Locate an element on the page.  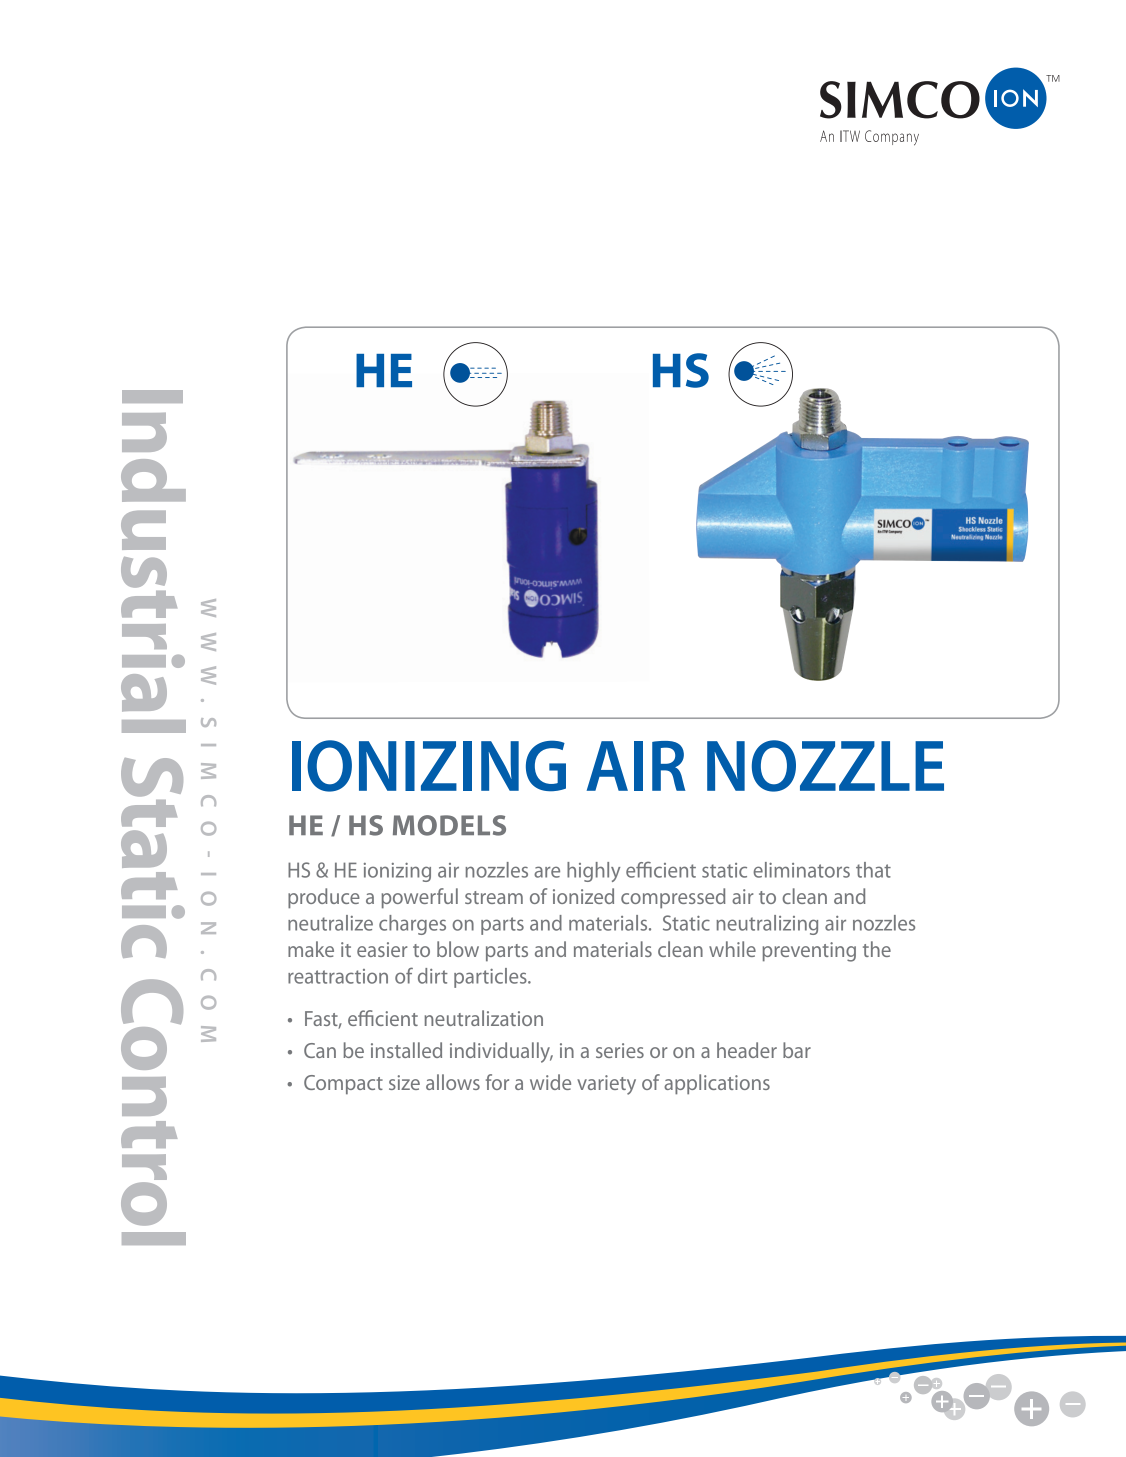
that is located at coordinates (873, 870).
